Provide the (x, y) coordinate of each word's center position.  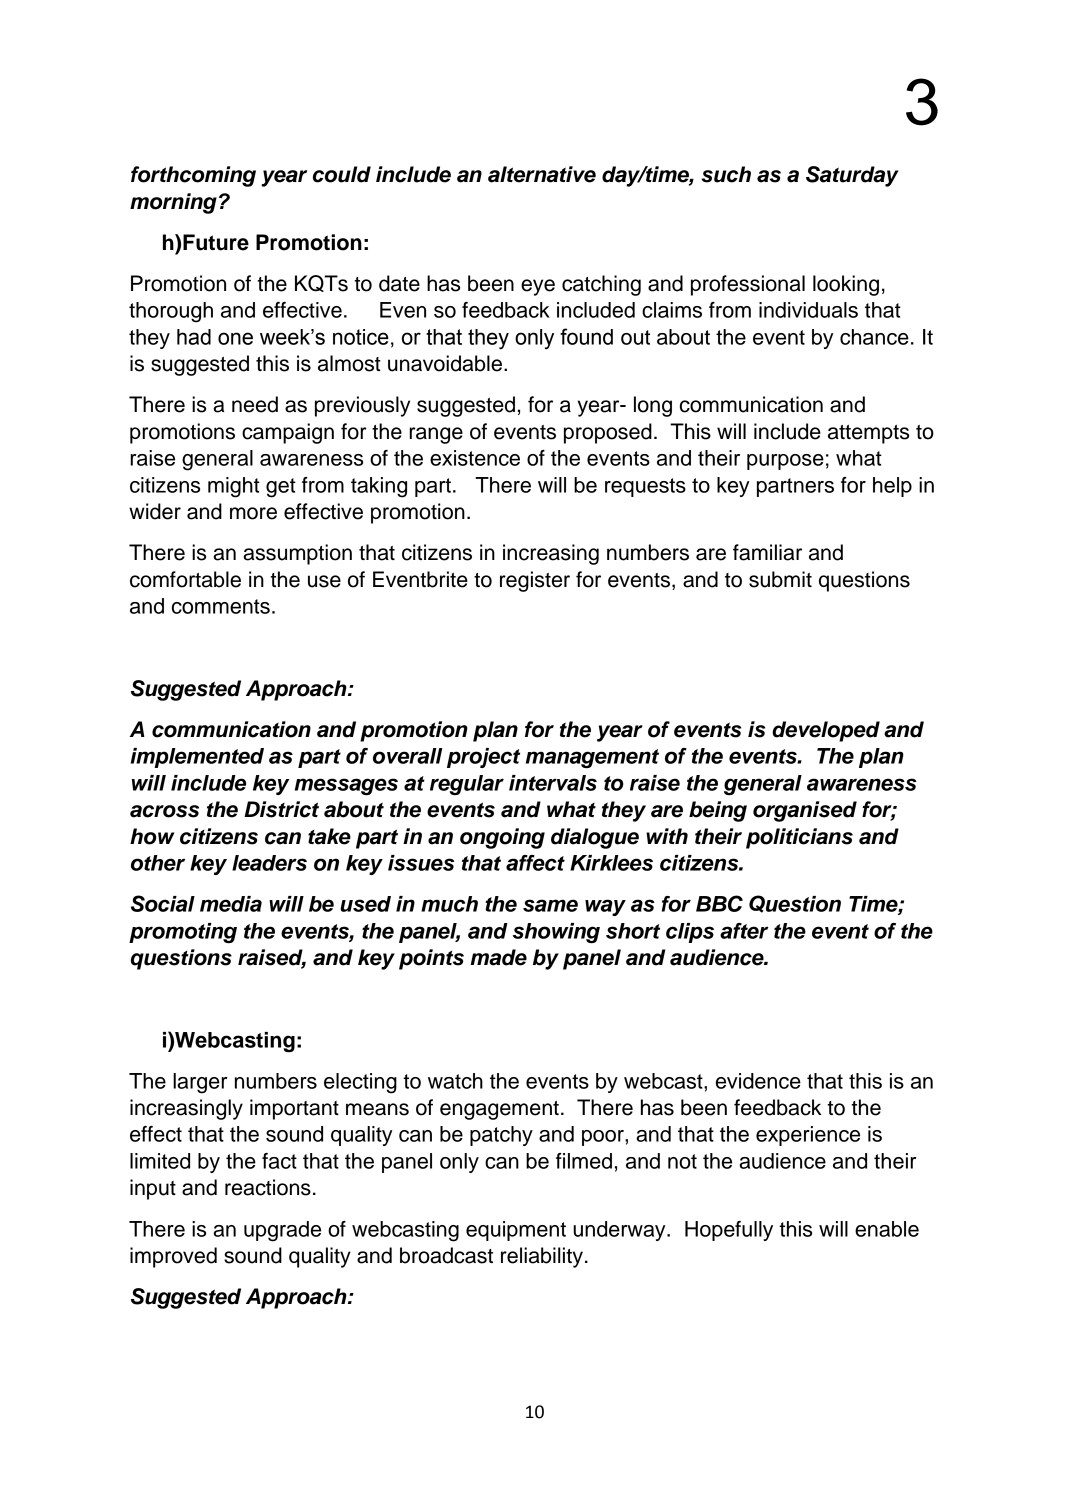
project (483, 758)
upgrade (282, 1231)
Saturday (852, 176)
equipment (516, 1231)
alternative (542, 174)
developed (826, 731)
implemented (197, 758)
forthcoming (193, 176)
